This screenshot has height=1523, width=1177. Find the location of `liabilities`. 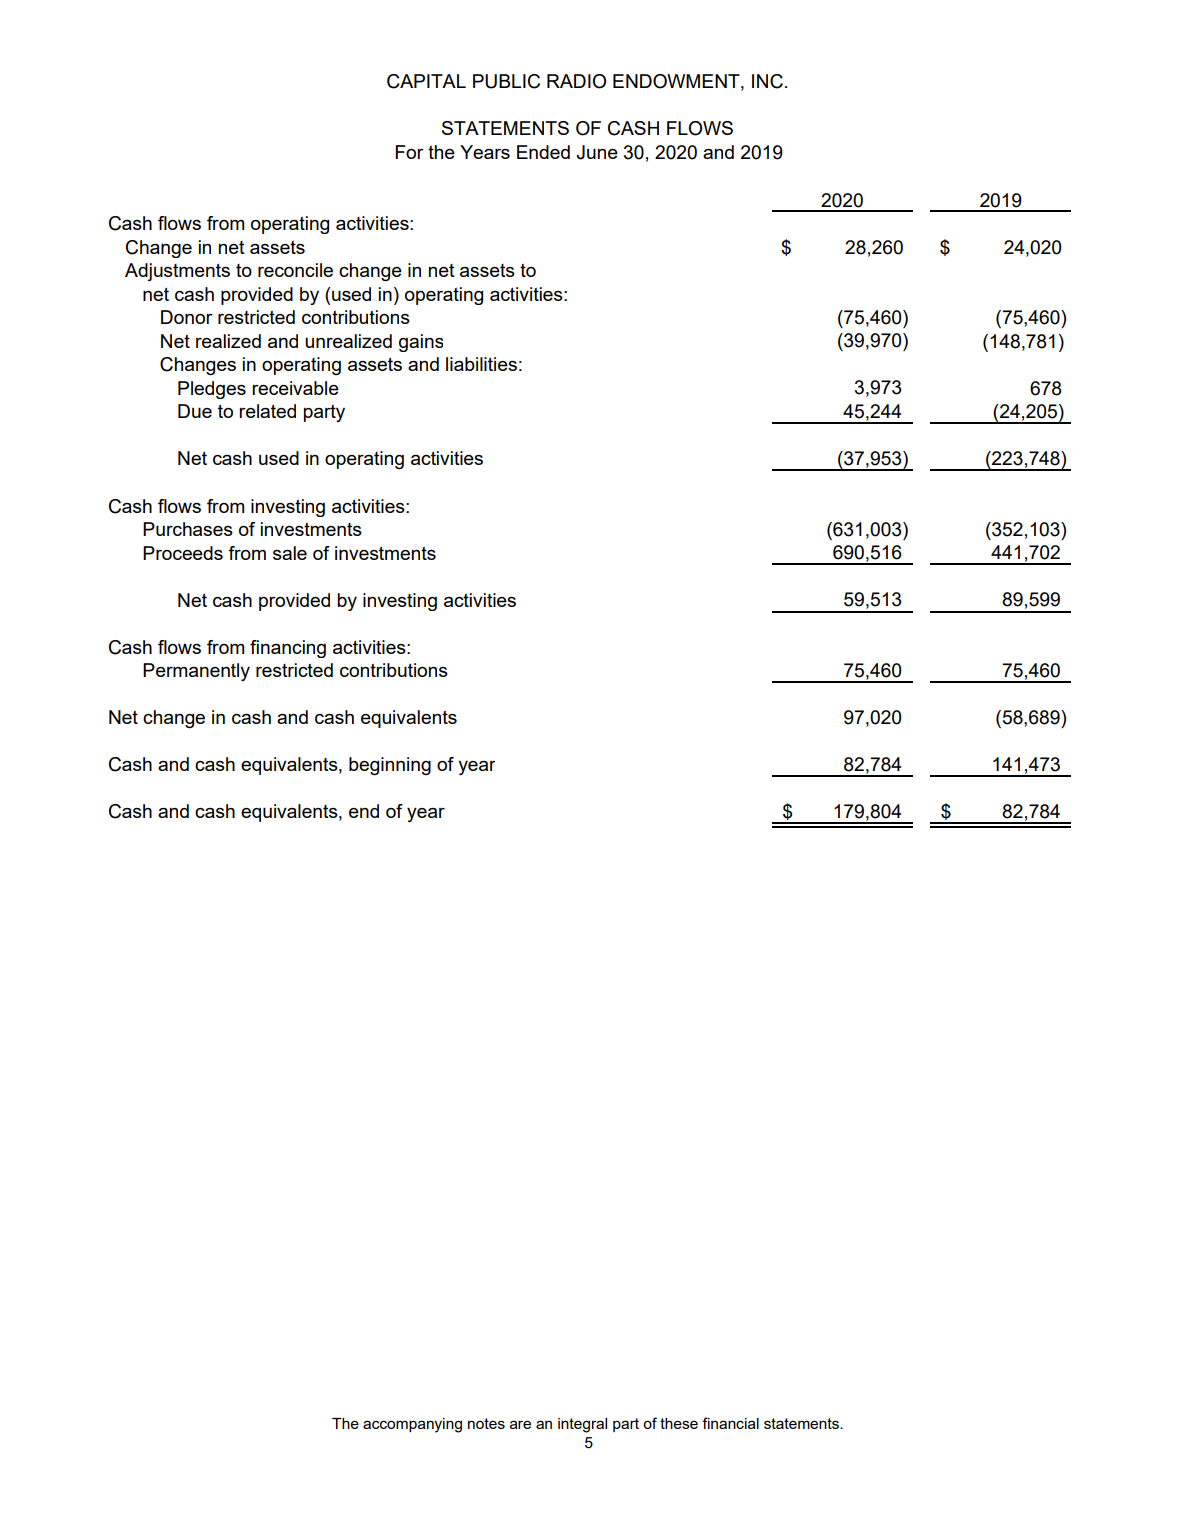

liabilities is located at coordinates (481, 364).
